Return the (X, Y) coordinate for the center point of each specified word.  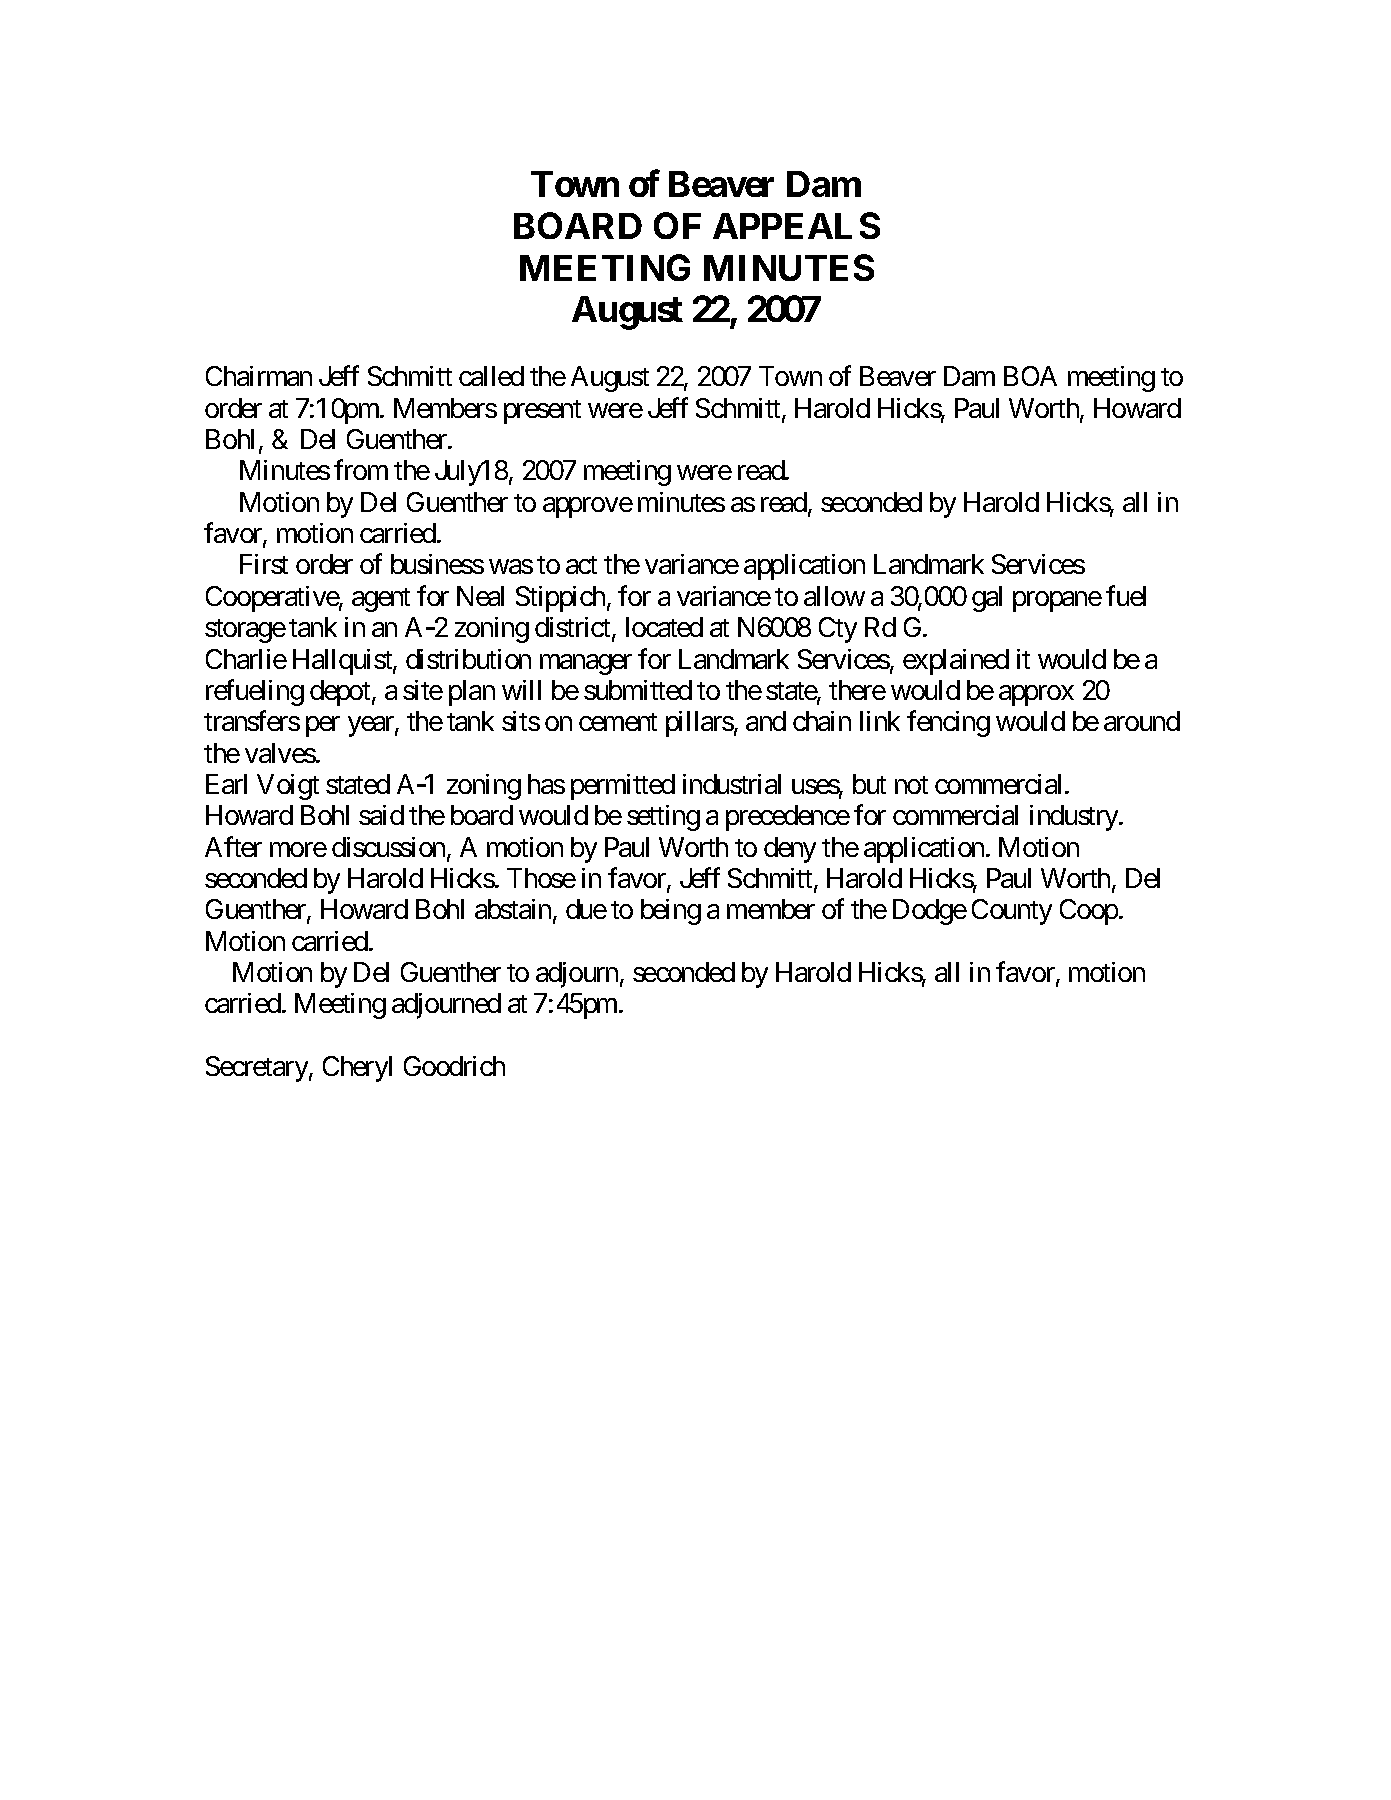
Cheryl (357, 1069)
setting (663, 818)
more (298, 849)
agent (381, 600)
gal (987, 599)
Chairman (259, 376)
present (542, 412)
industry (1075, 818)
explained (956, 662)
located (664, 627)
